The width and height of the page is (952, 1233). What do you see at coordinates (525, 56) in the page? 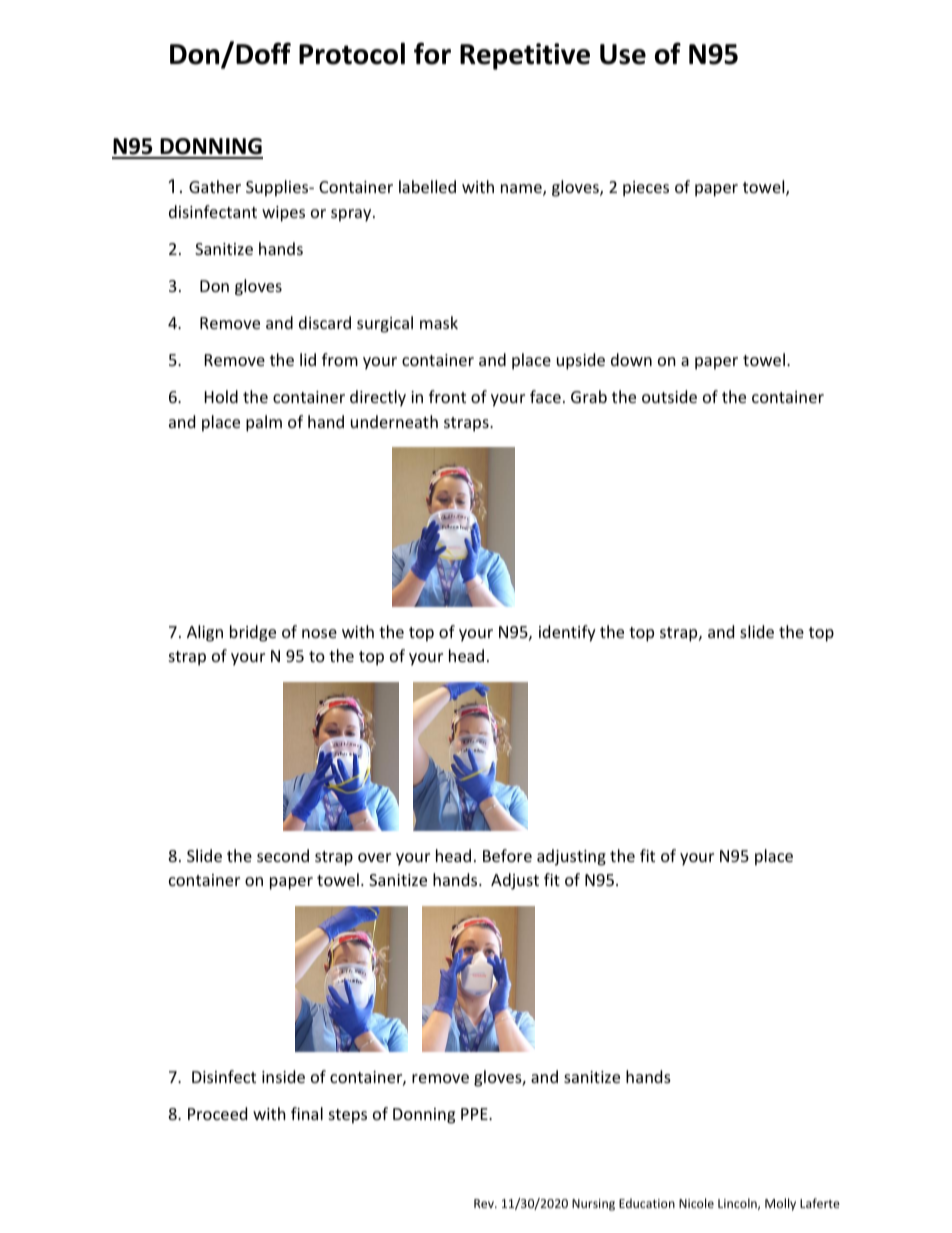
I see `Repetitive` at bounding box center [525, 56].
